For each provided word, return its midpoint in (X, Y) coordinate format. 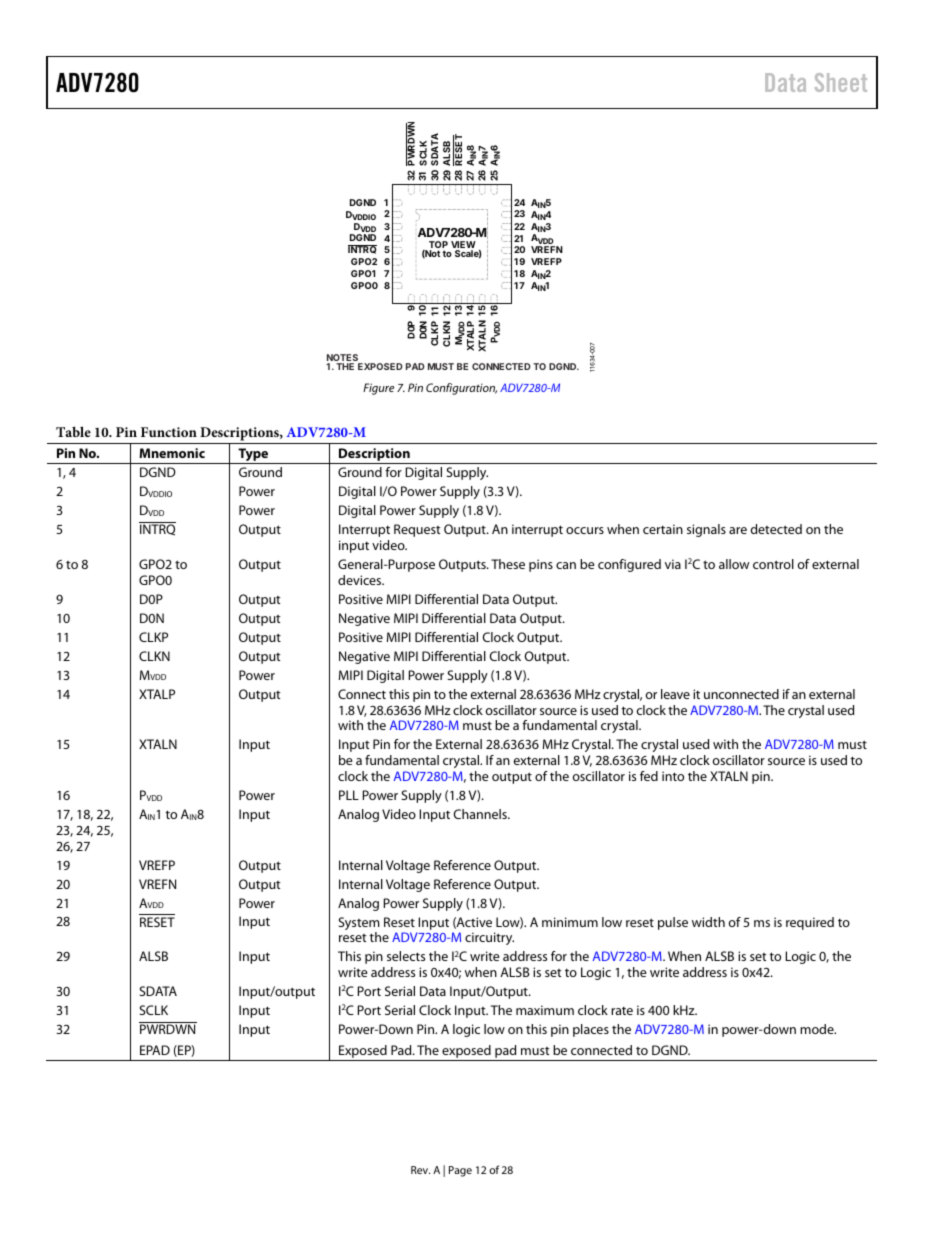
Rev (420, 1170)
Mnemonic (172, 453)
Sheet (841, 82)
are (738, 530)
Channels (481, 814)
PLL (349, 795)
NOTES (344, 359)
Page (460, 1171)
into (673, 776)
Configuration (461, 389)
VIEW (463, 246)
